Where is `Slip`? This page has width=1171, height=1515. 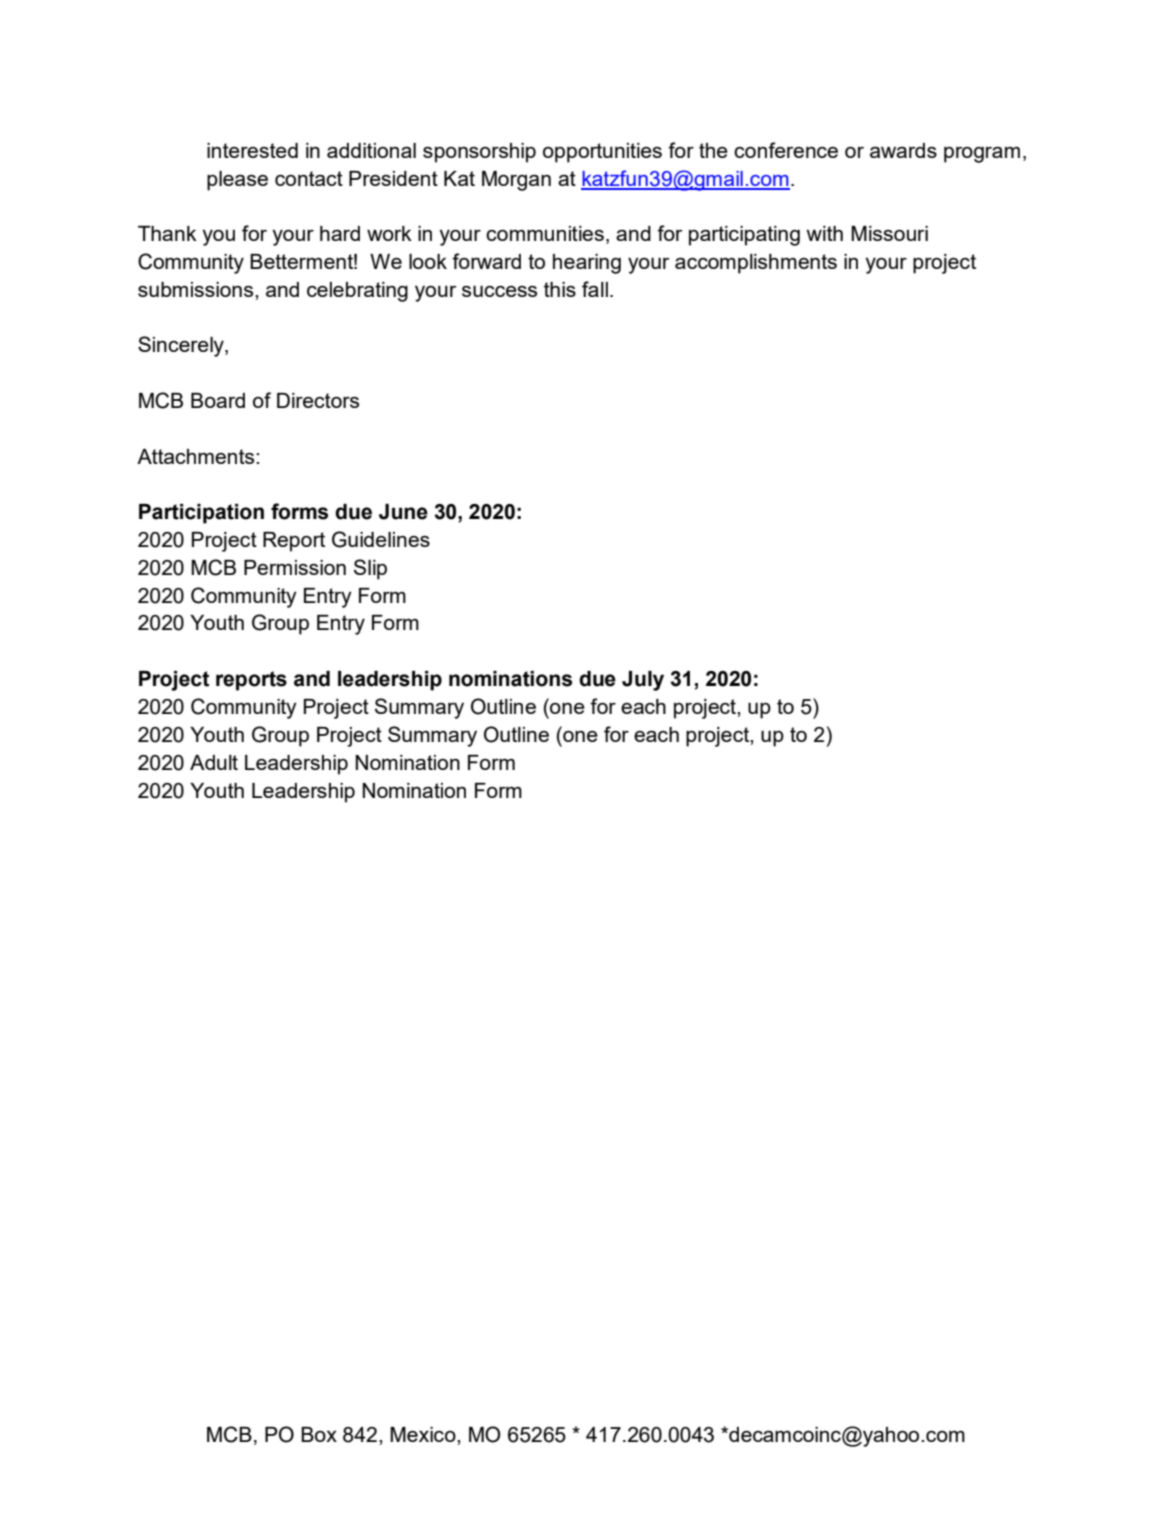 Slip is located at coordinates (370, 569).
